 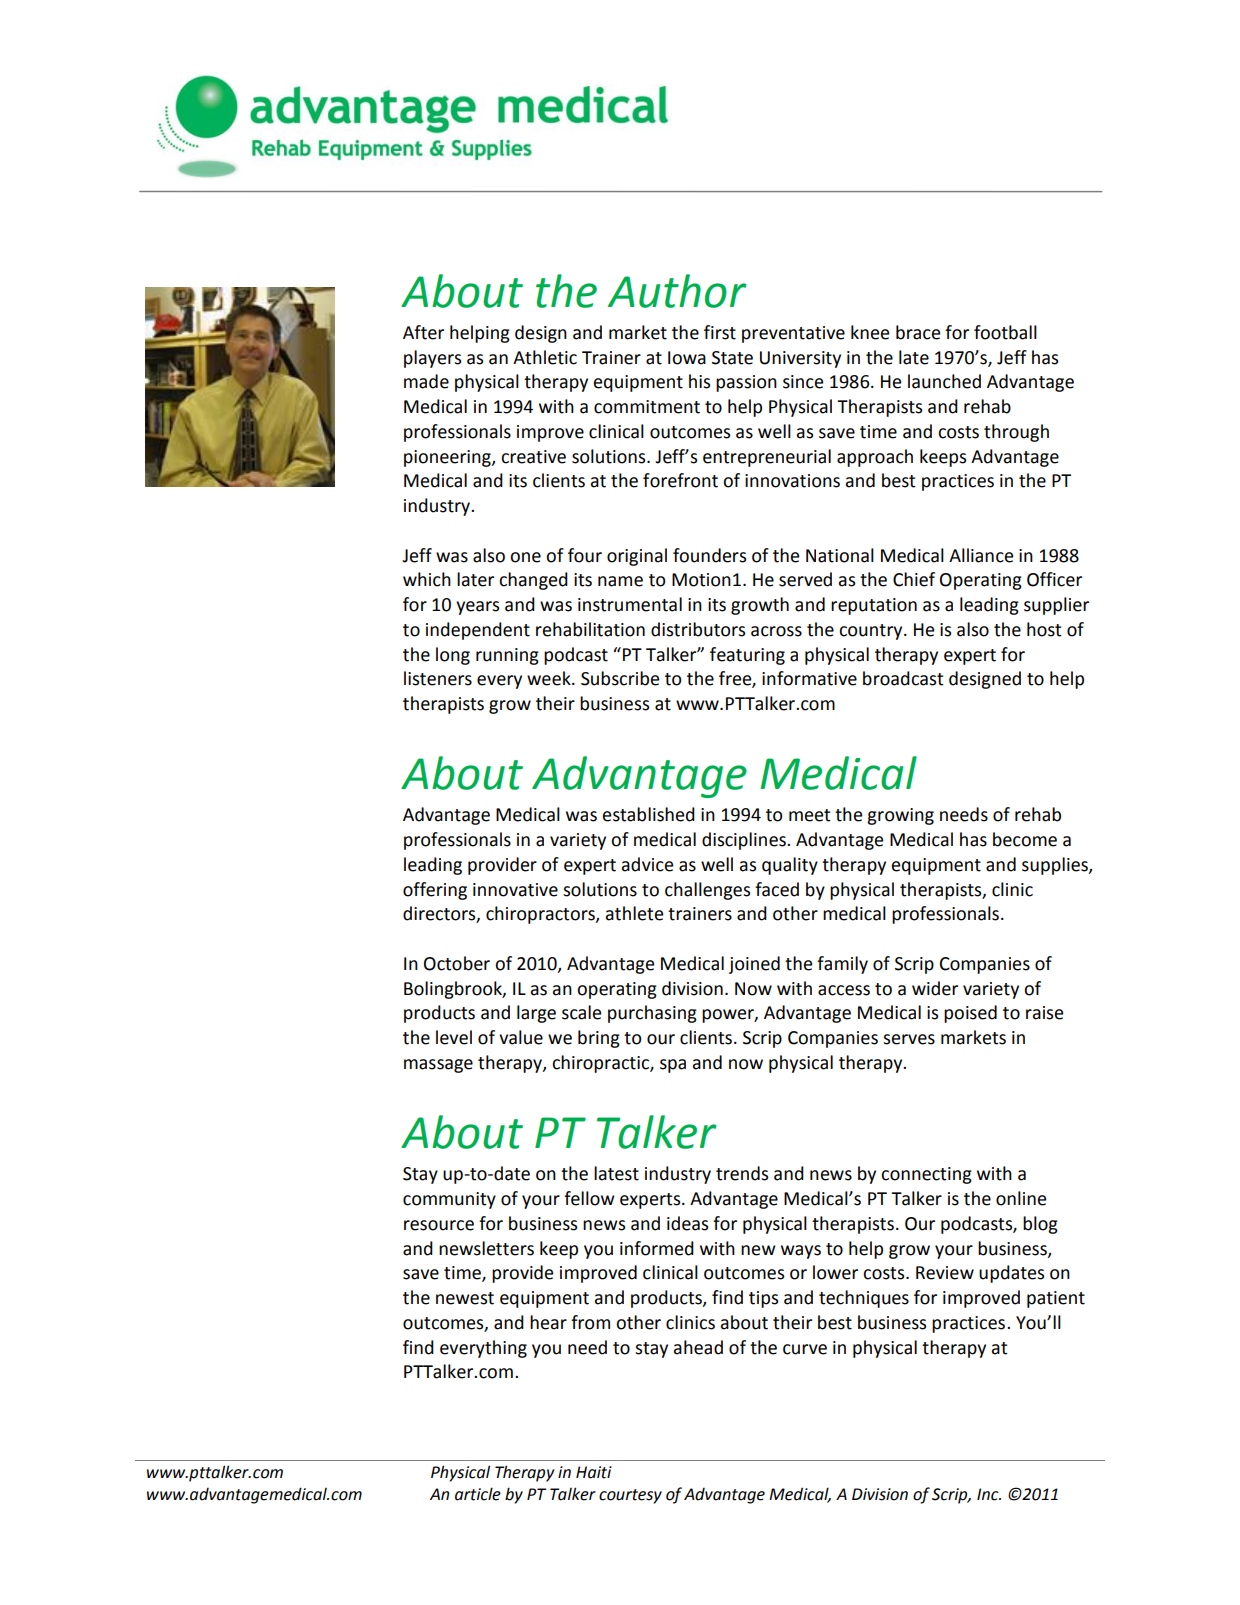 What do you see at coordinates (707, 891) in the screenshot?
I see `challenges` at bounding box center [707, 891].
